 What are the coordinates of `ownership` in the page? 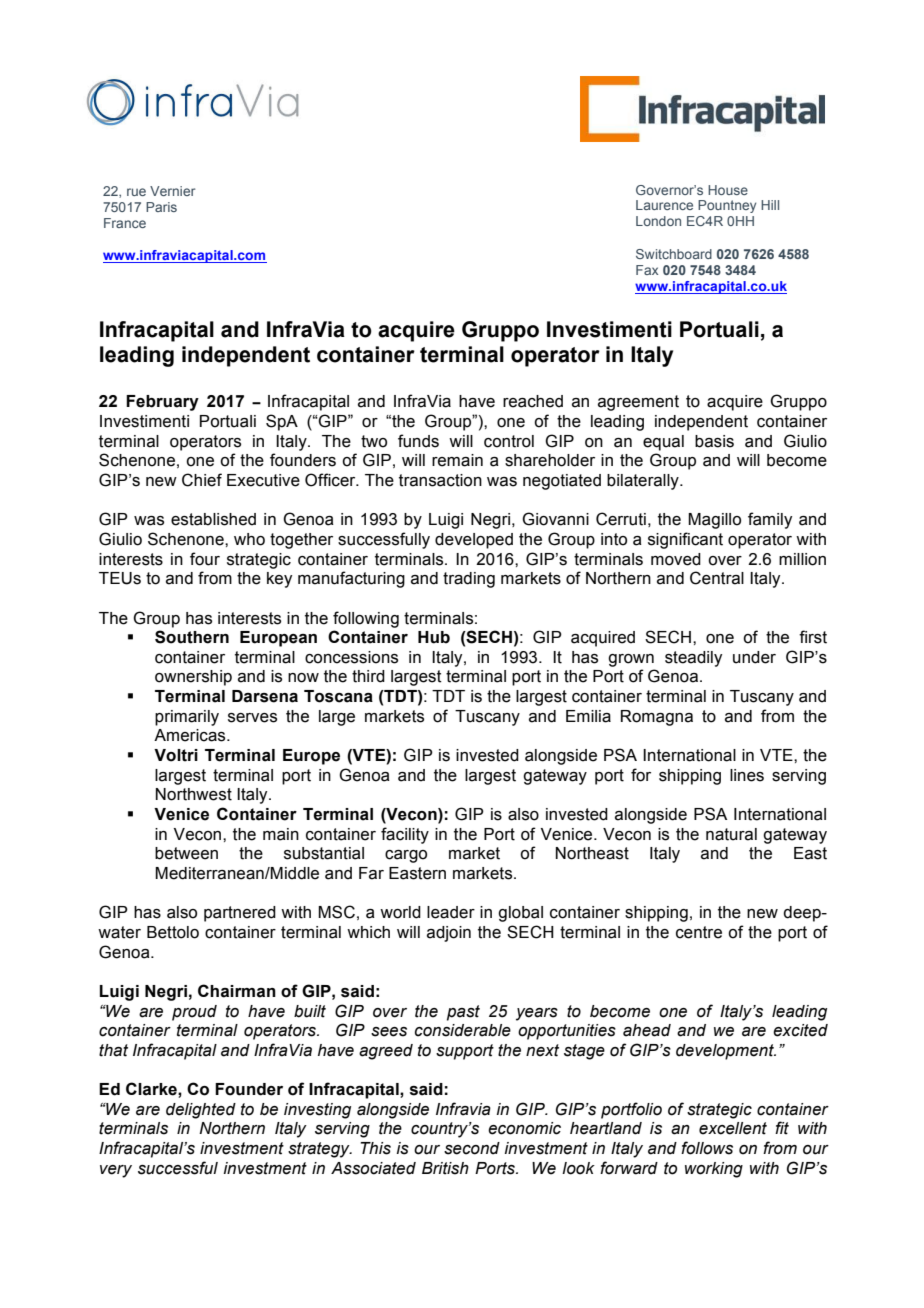 It's located at (193, 678).
